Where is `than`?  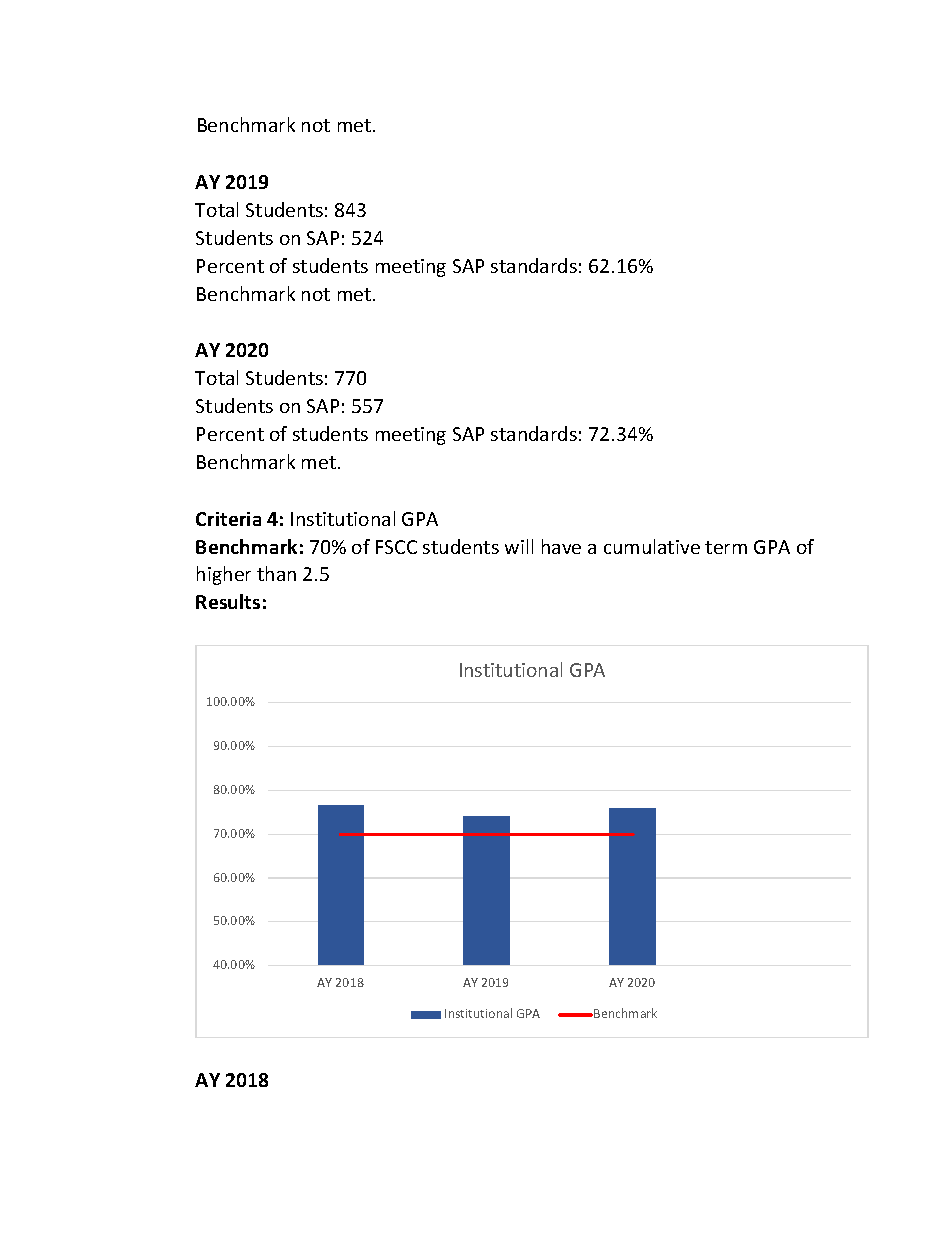 than is located at coordinates (276, 573).
